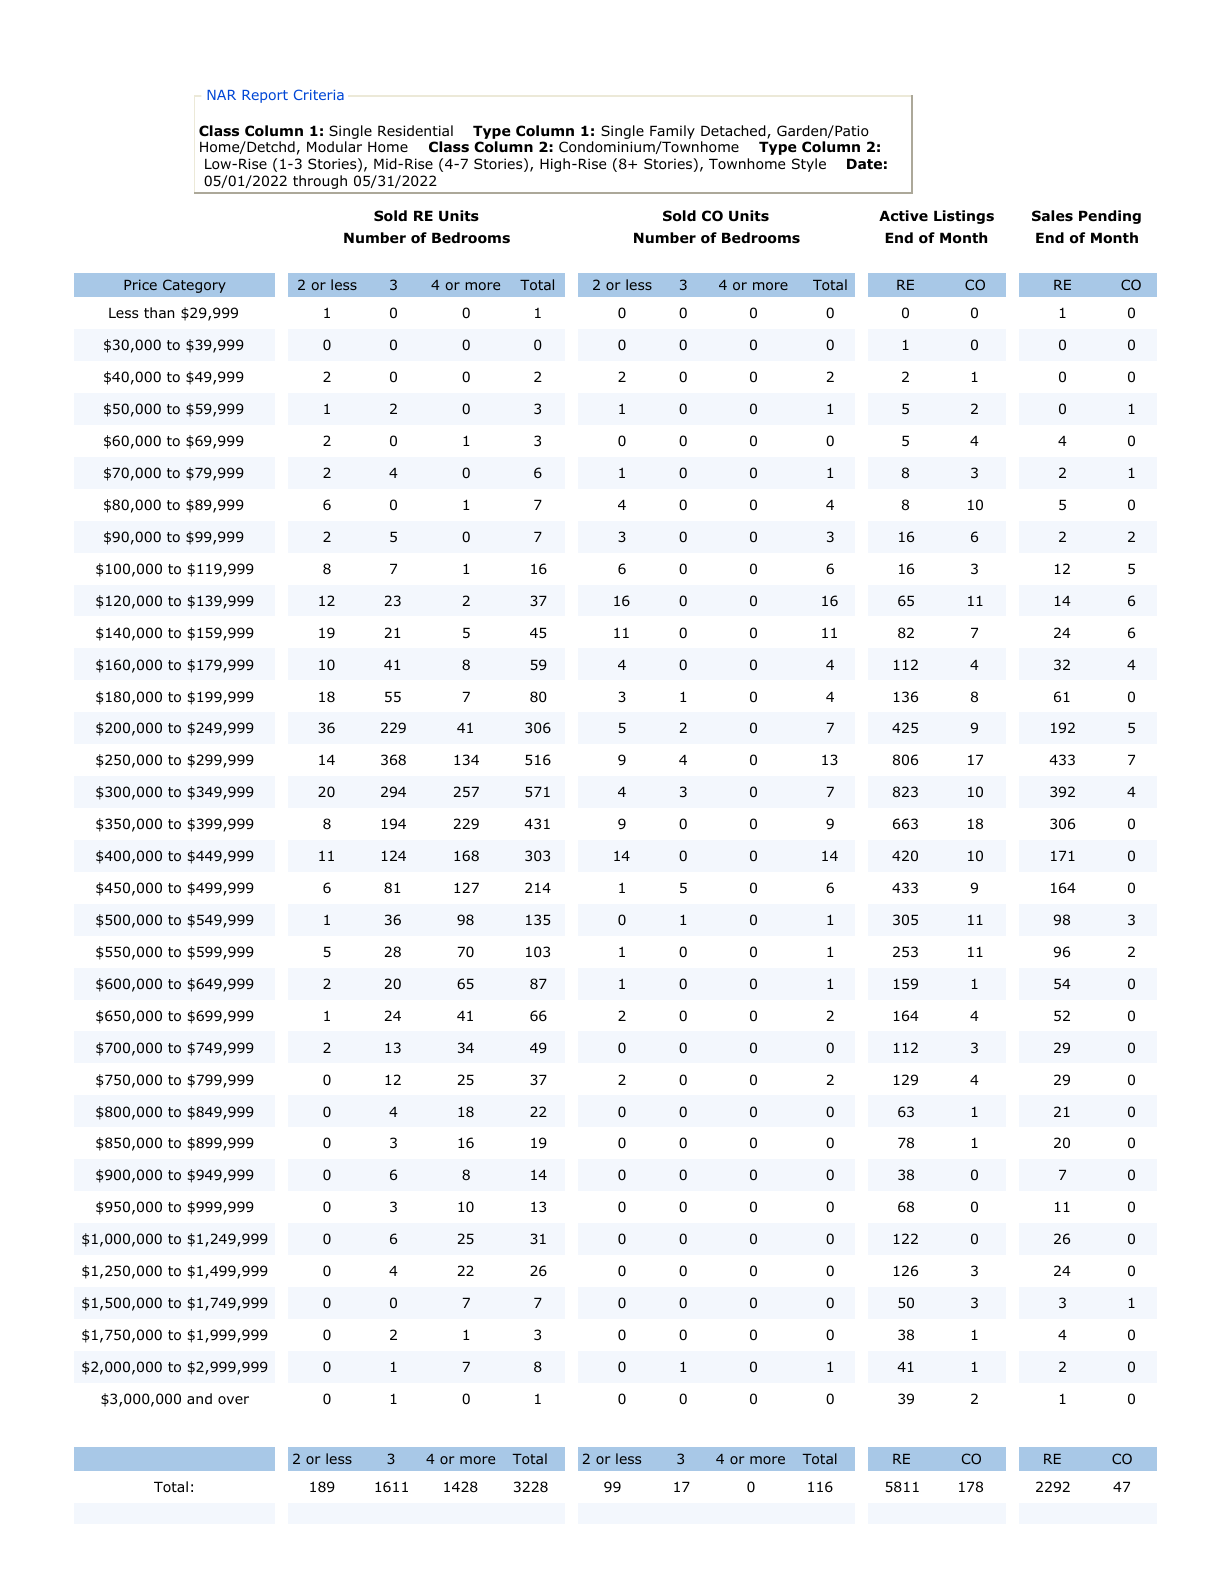 The image size is (1220, 1579). Describe the element at coordinates (809, 165) in the screenshot. I see `Style` at that location.
